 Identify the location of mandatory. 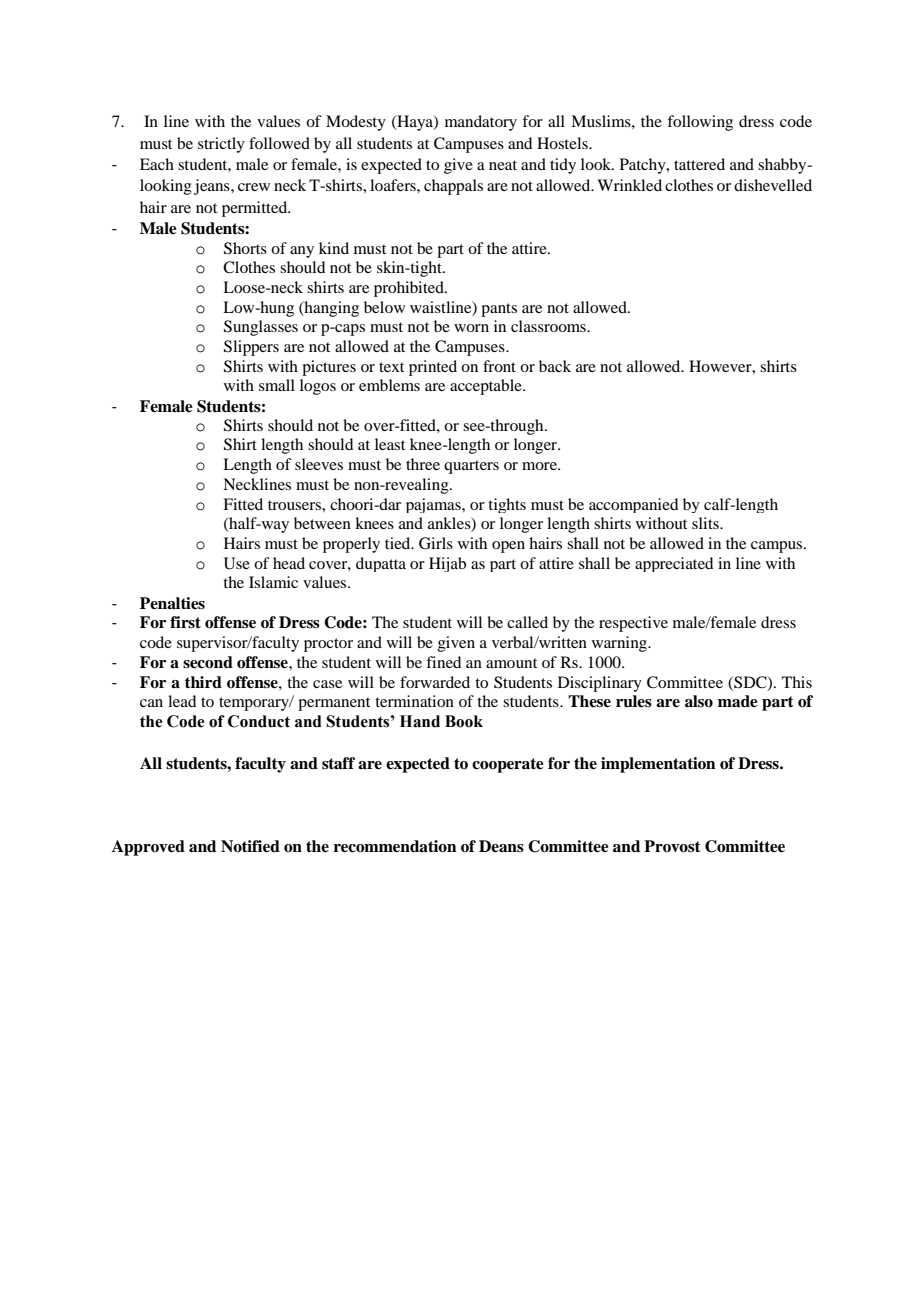
(481, 123).
